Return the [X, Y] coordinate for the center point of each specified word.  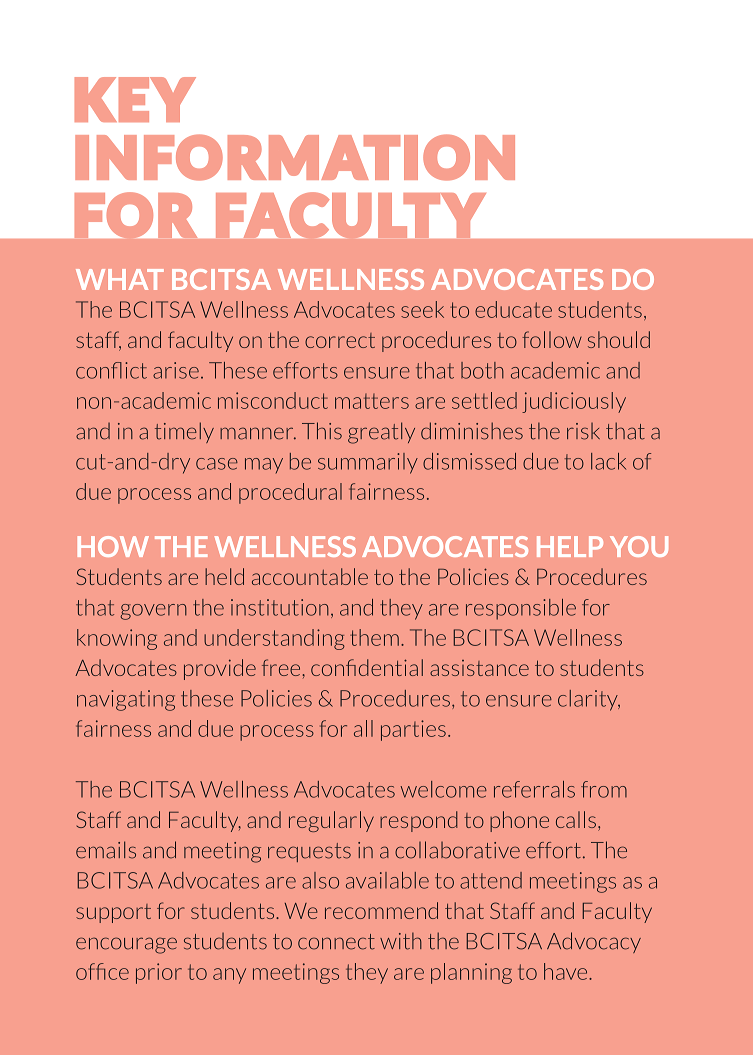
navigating [126, 700]
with [401, 941]
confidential [367, 667]
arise [176, 370]
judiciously [574, 402]
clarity [589, 700]
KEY [135, 99]
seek [422, 309]
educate [513, 309]
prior [159, 973]
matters [372, 401]
